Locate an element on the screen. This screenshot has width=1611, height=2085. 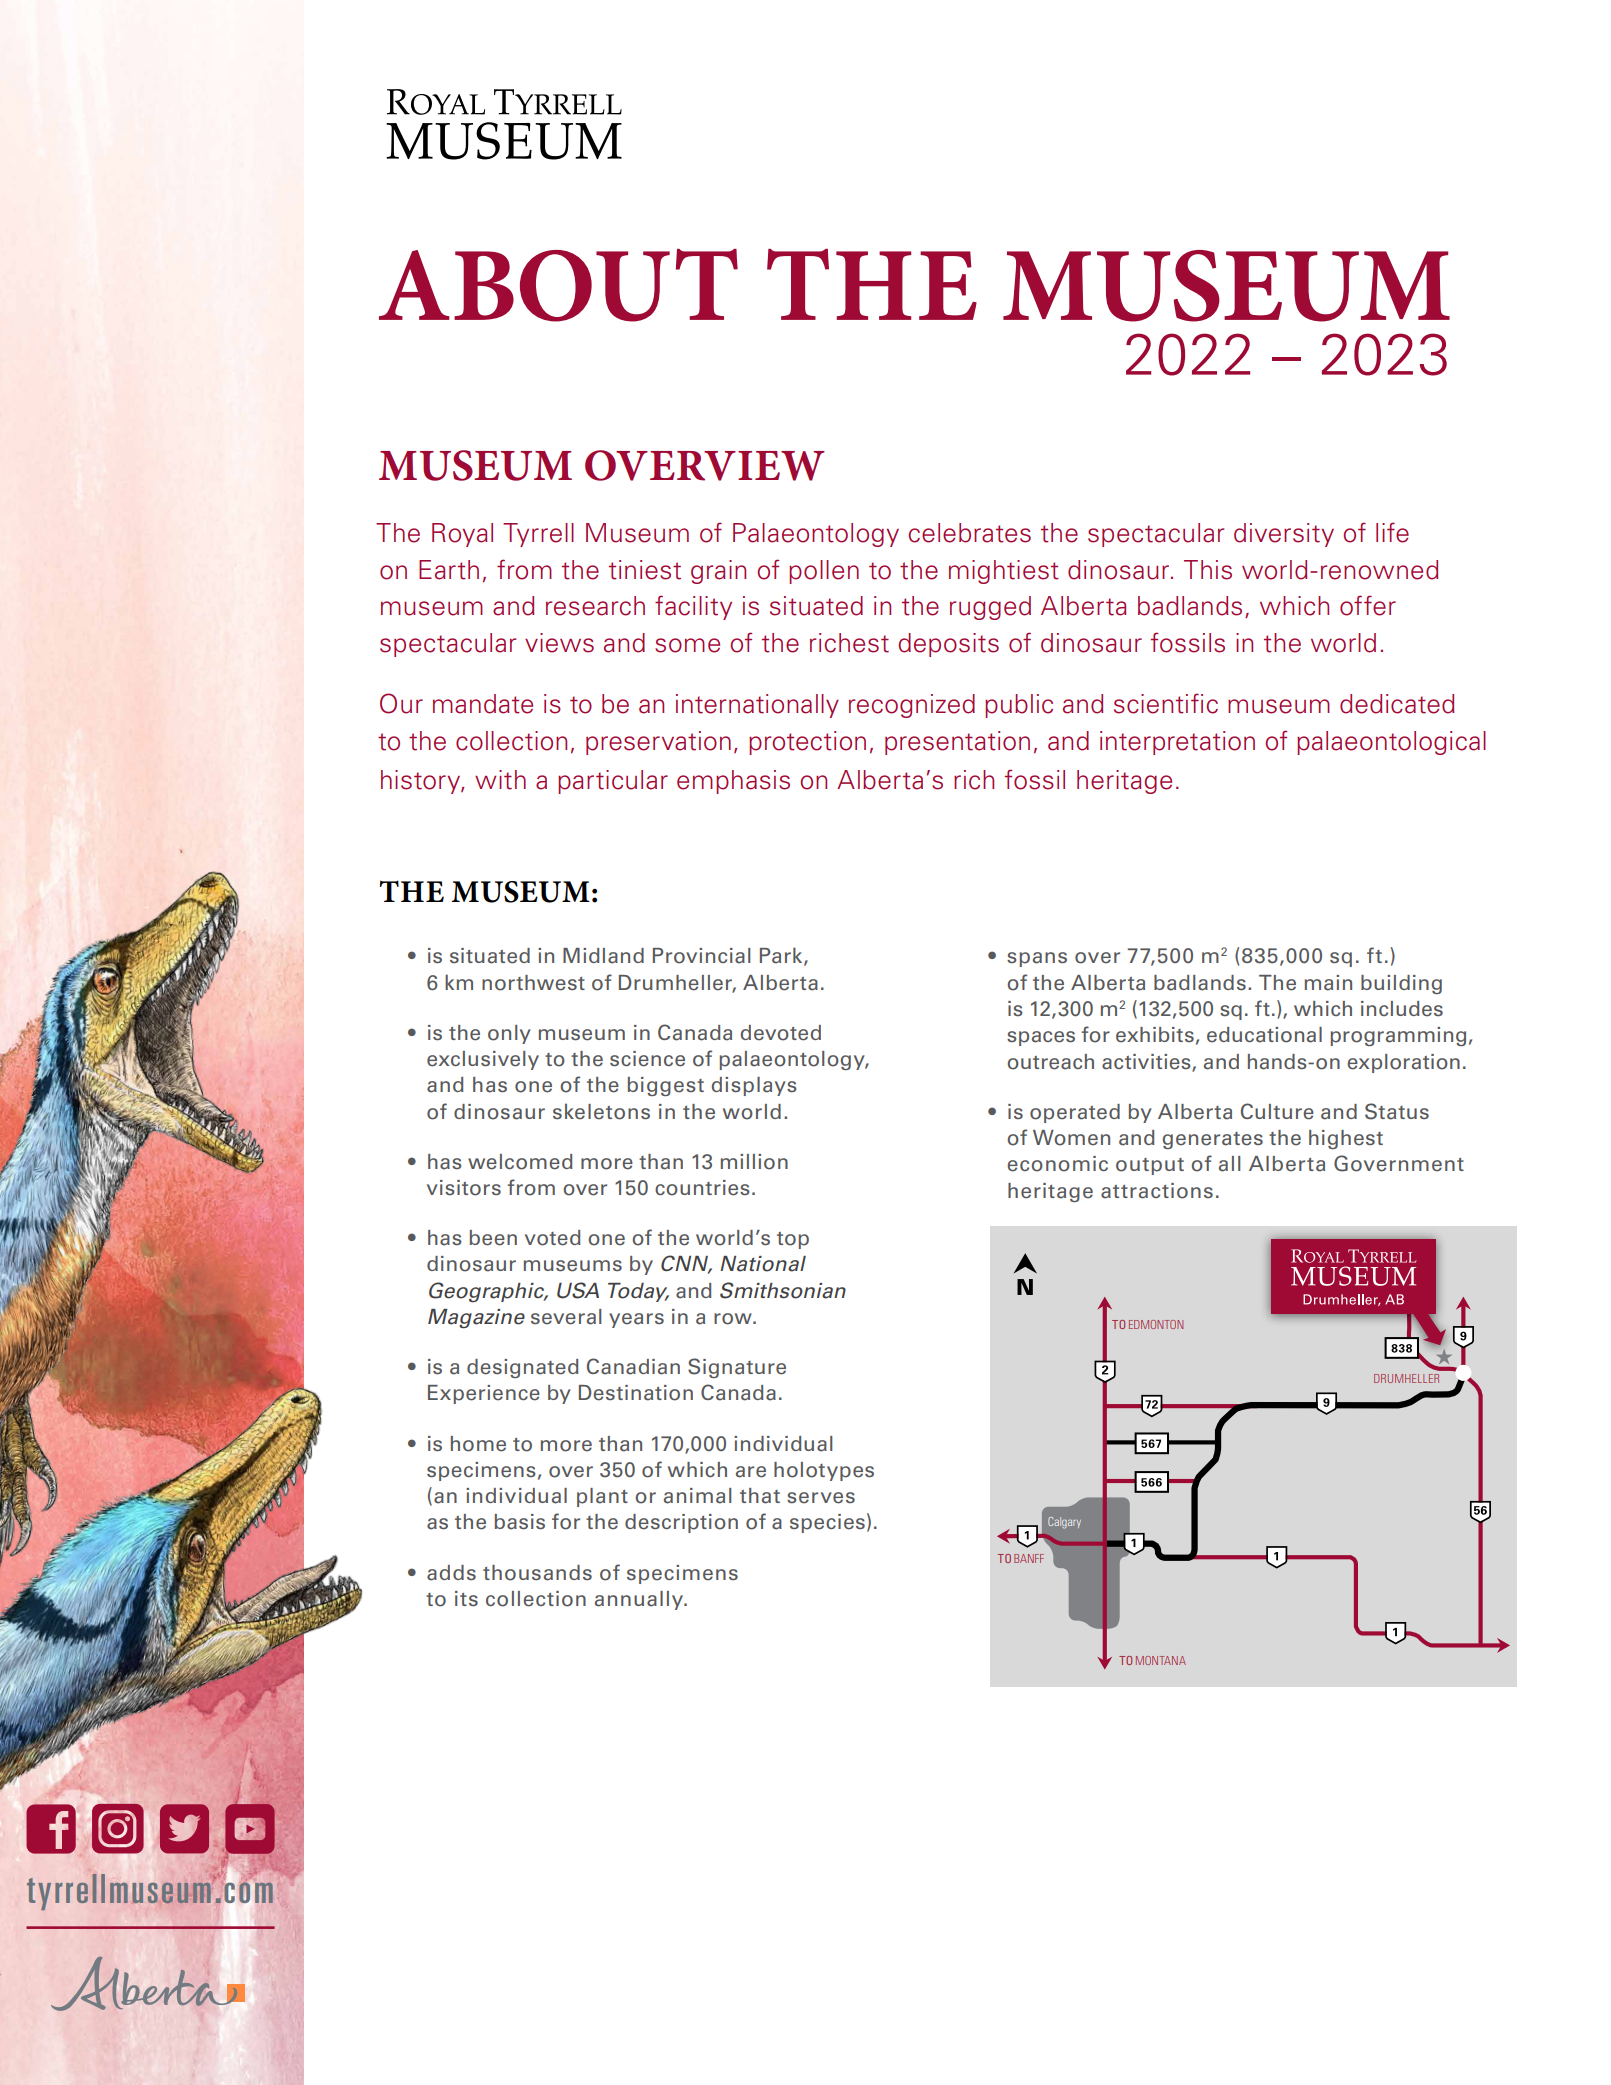
several is located at coordinates (566, 1317).
